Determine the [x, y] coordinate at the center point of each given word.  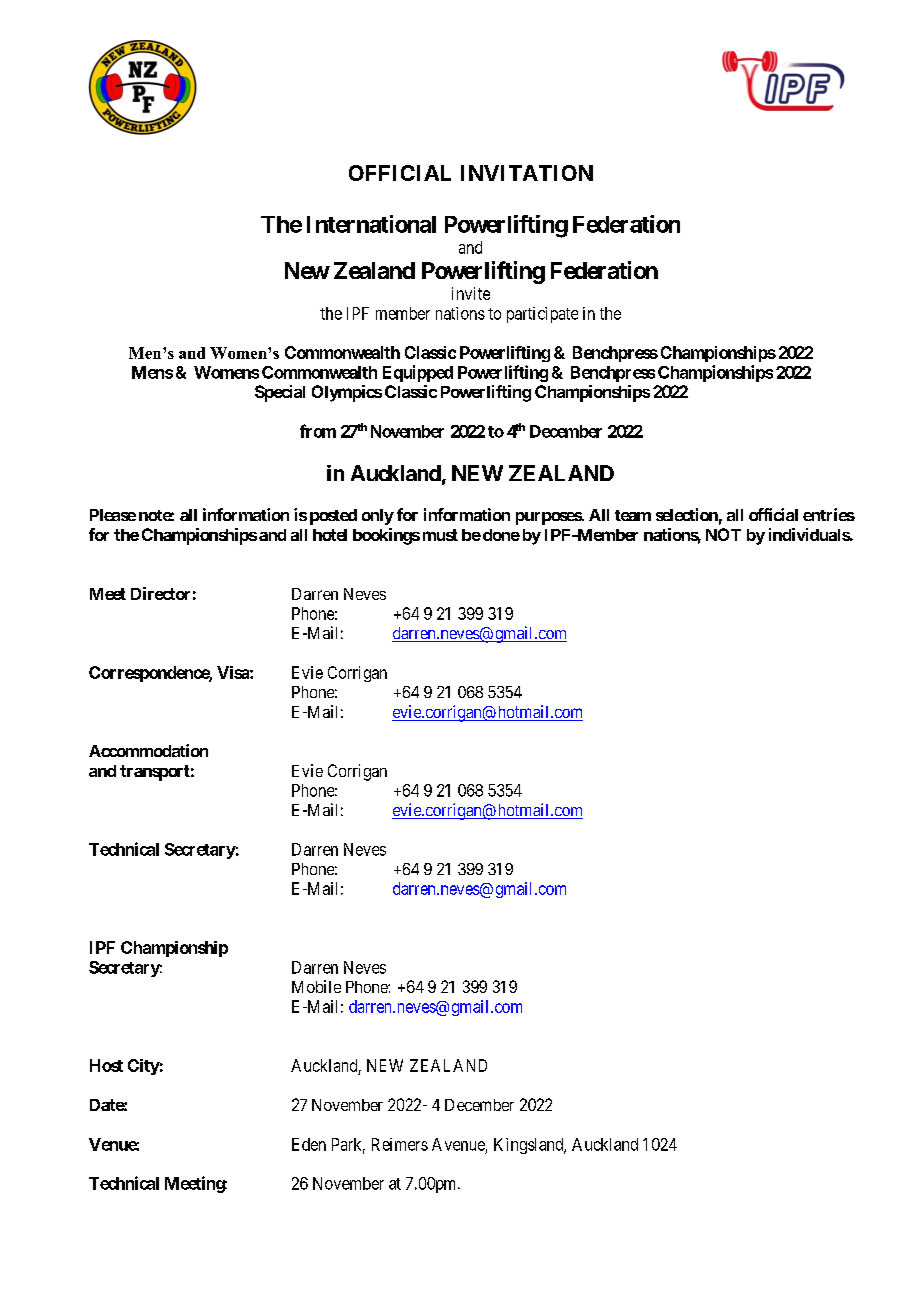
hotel [330, 535]
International [371, 224]
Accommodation [148, 750]
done [500, 535]
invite [471, 293]
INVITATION [527, 173]
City [144, 1067]
